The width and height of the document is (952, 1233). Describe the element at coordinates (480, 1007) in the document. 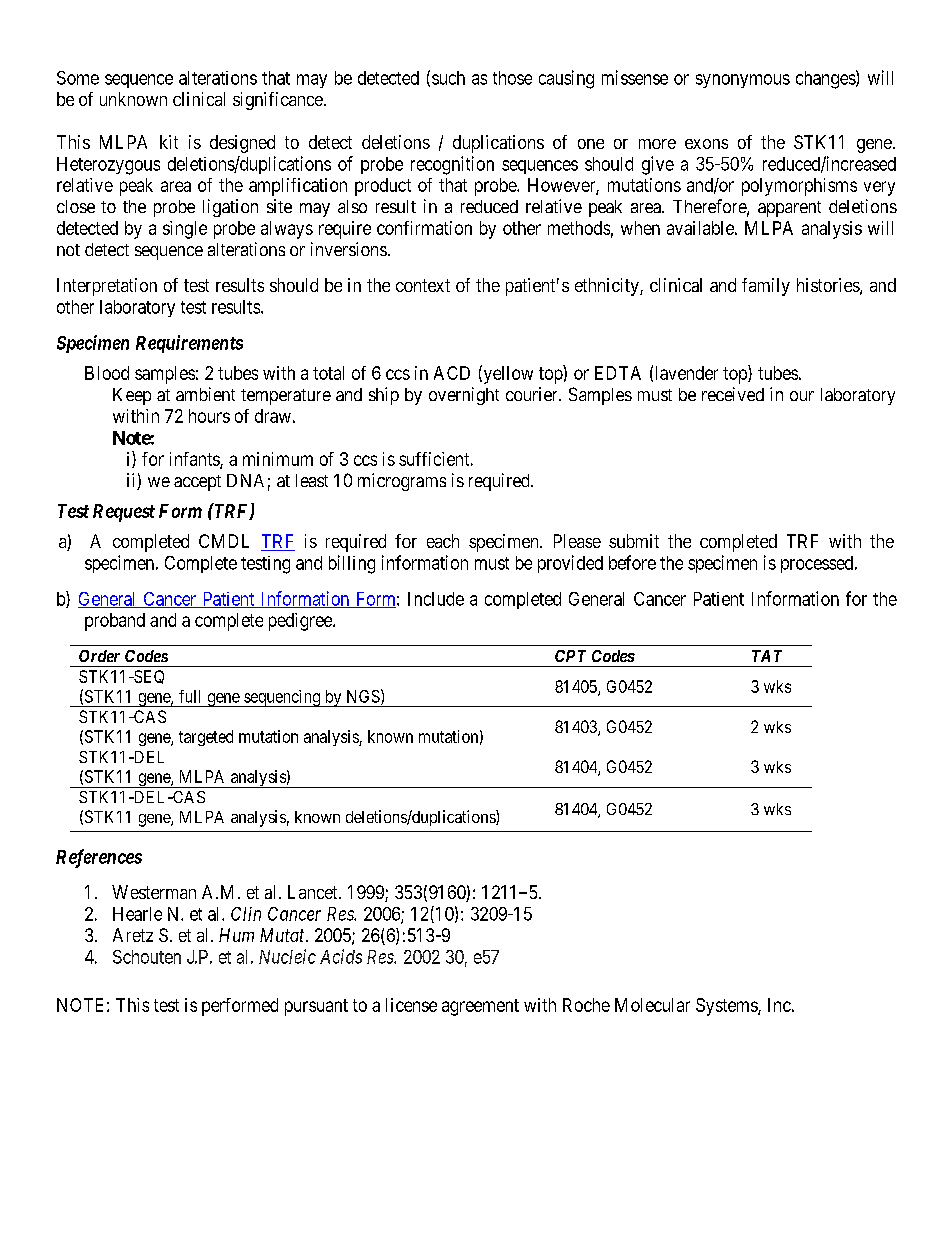

I see `agreement` at that location.
